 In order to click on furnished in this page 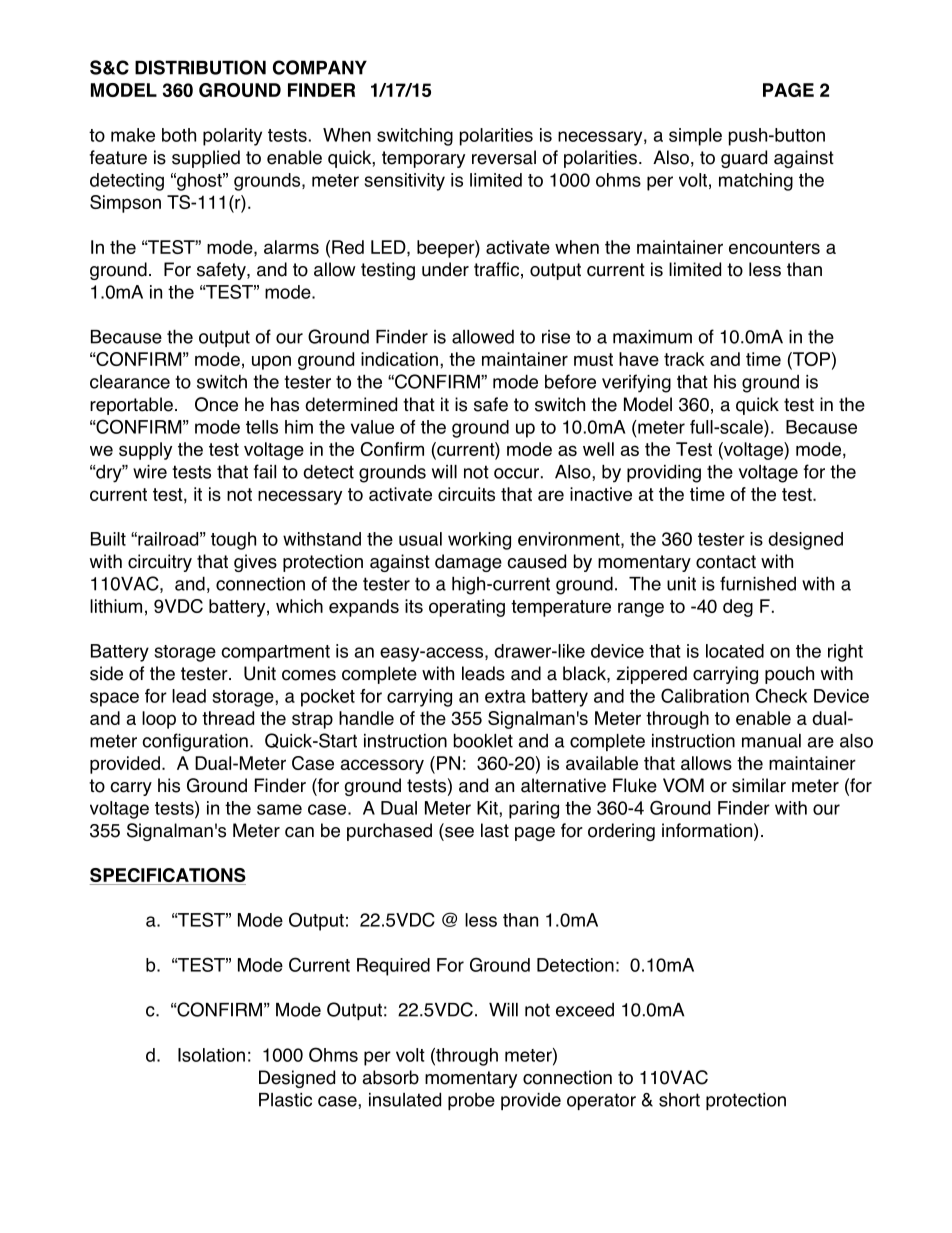, I will do `click(758, 583)`.
